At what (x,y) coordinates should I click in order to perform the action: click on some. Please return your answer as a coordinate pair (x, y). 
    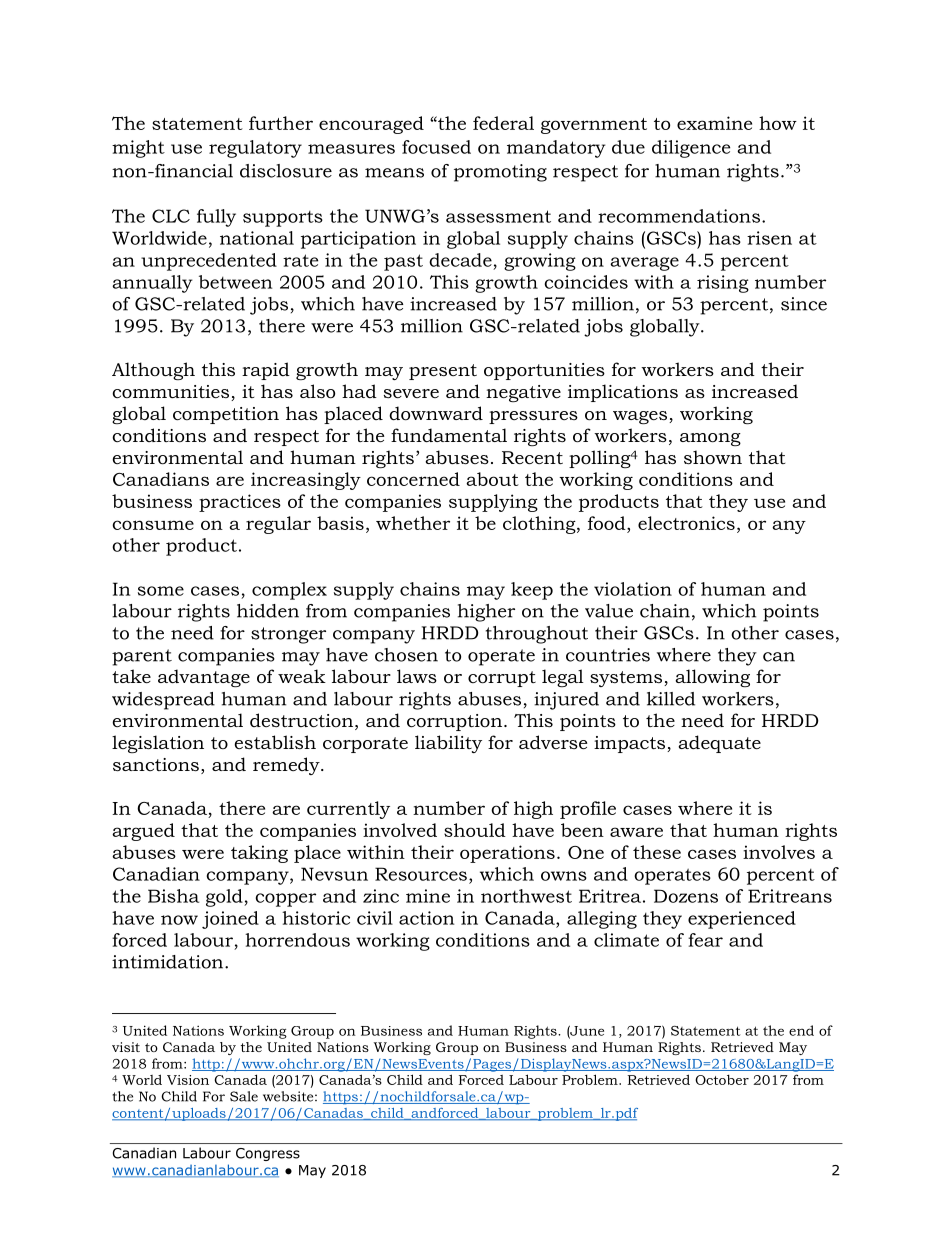
    Looking at the image, I should click on (161, 591).
